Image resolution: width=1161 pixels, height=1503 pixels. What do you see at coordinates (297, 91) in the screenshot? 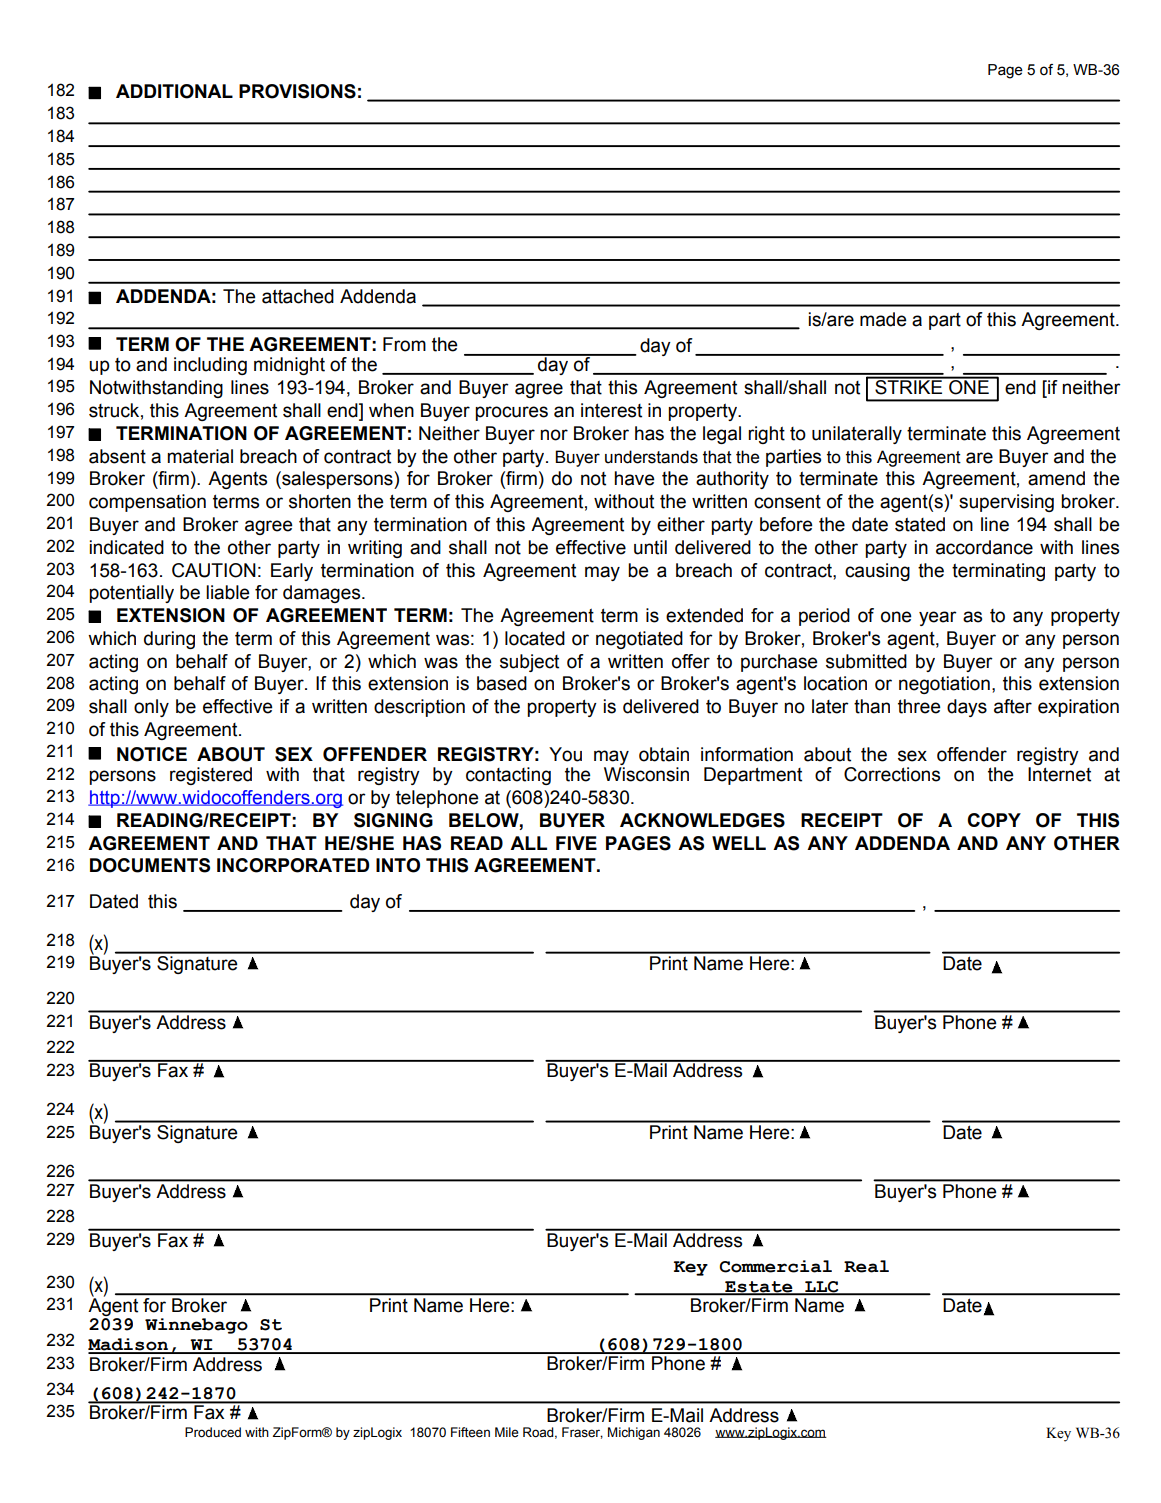
I see `PROVISIONS` at bounding box center [297, 91].
